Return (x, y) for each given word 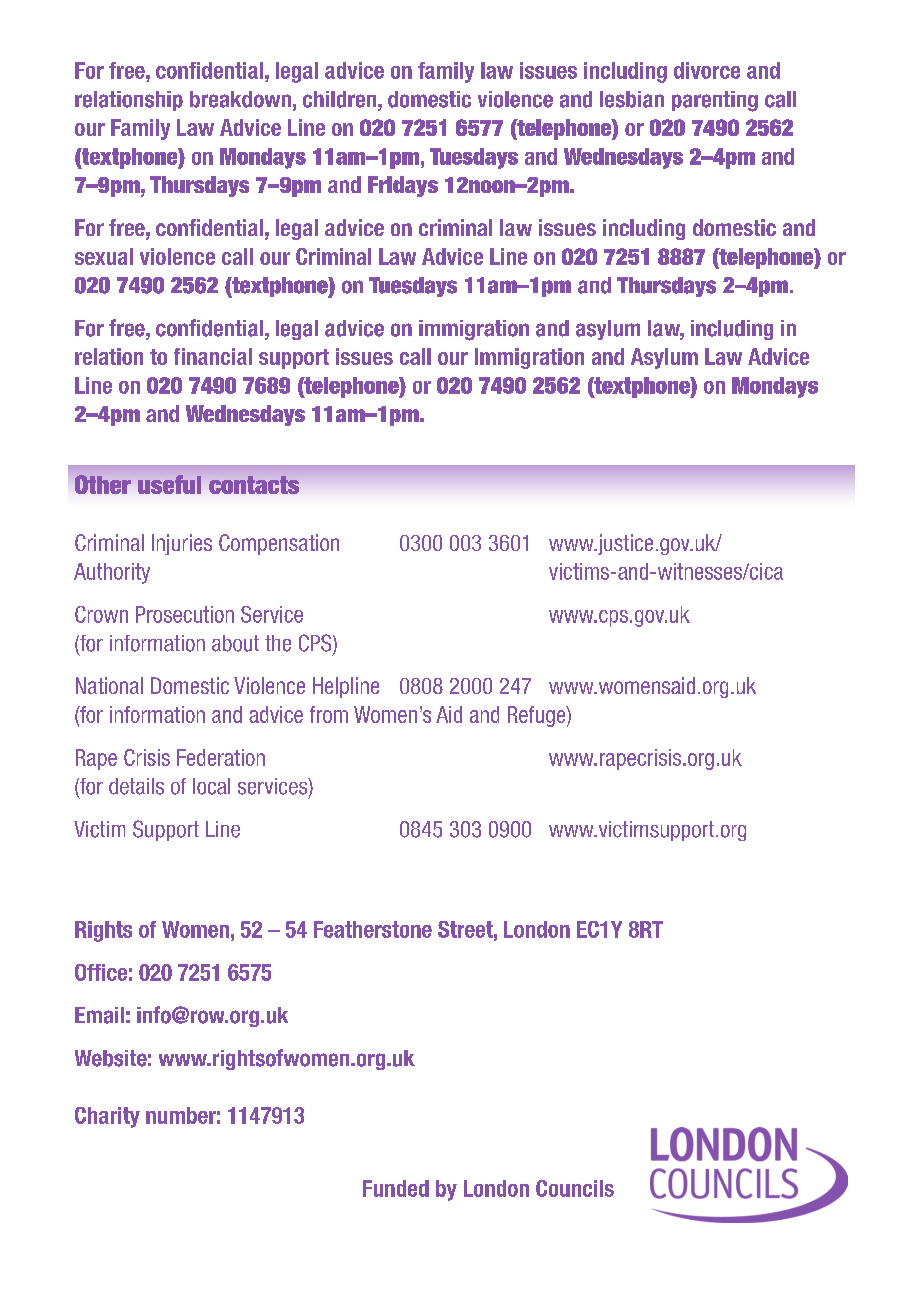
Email (99, 1015)
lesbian (632, 99)
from (329, 714)
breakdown (240, 99)
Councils (575, 1188)
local (211, 786)
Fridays (403, 186)
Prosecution (185, 614)
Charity (107, 1117)
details (136, 786)
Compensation (279, 544)
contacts (254, 485)
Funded (396, 1188)
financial (213, 356)
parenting (715, 101)
